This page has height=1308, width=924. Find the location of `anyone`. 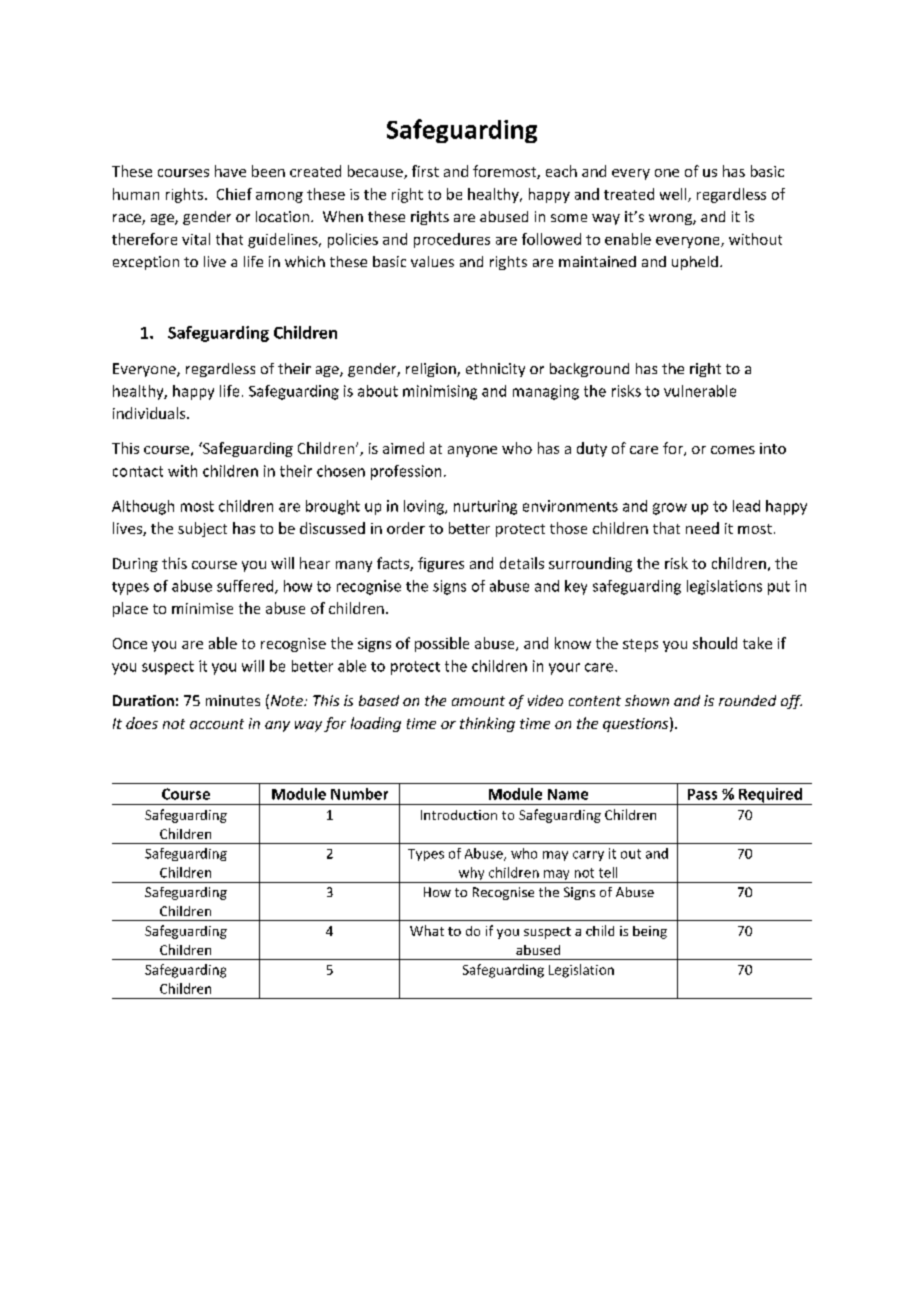

anyone is located at coordinates (472, 451).
